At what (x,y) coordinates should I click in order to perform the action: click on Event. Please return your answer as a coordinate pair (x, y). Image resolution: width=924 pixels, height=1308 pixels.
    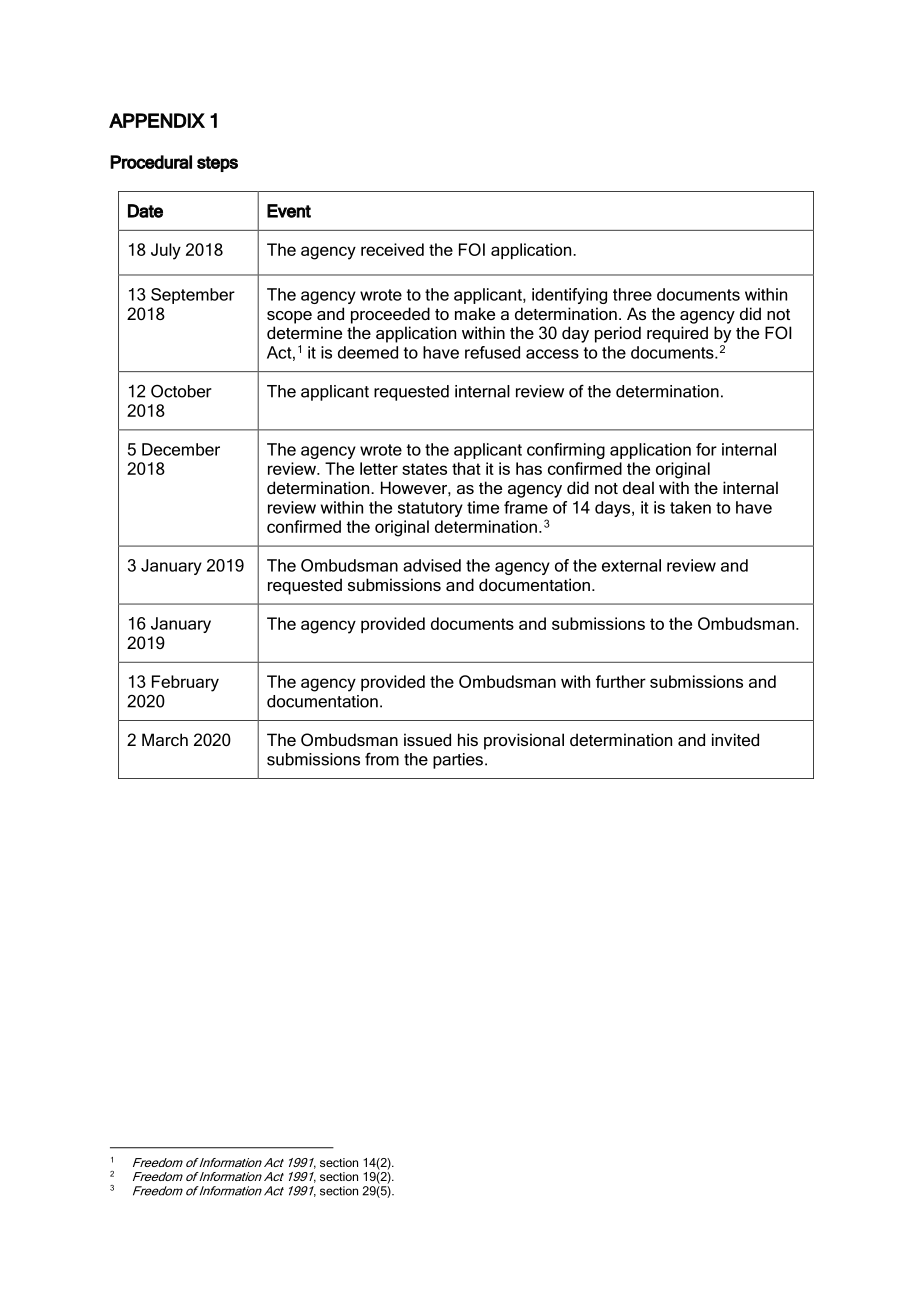
    Looking at the image, I should click on (289, 211).
